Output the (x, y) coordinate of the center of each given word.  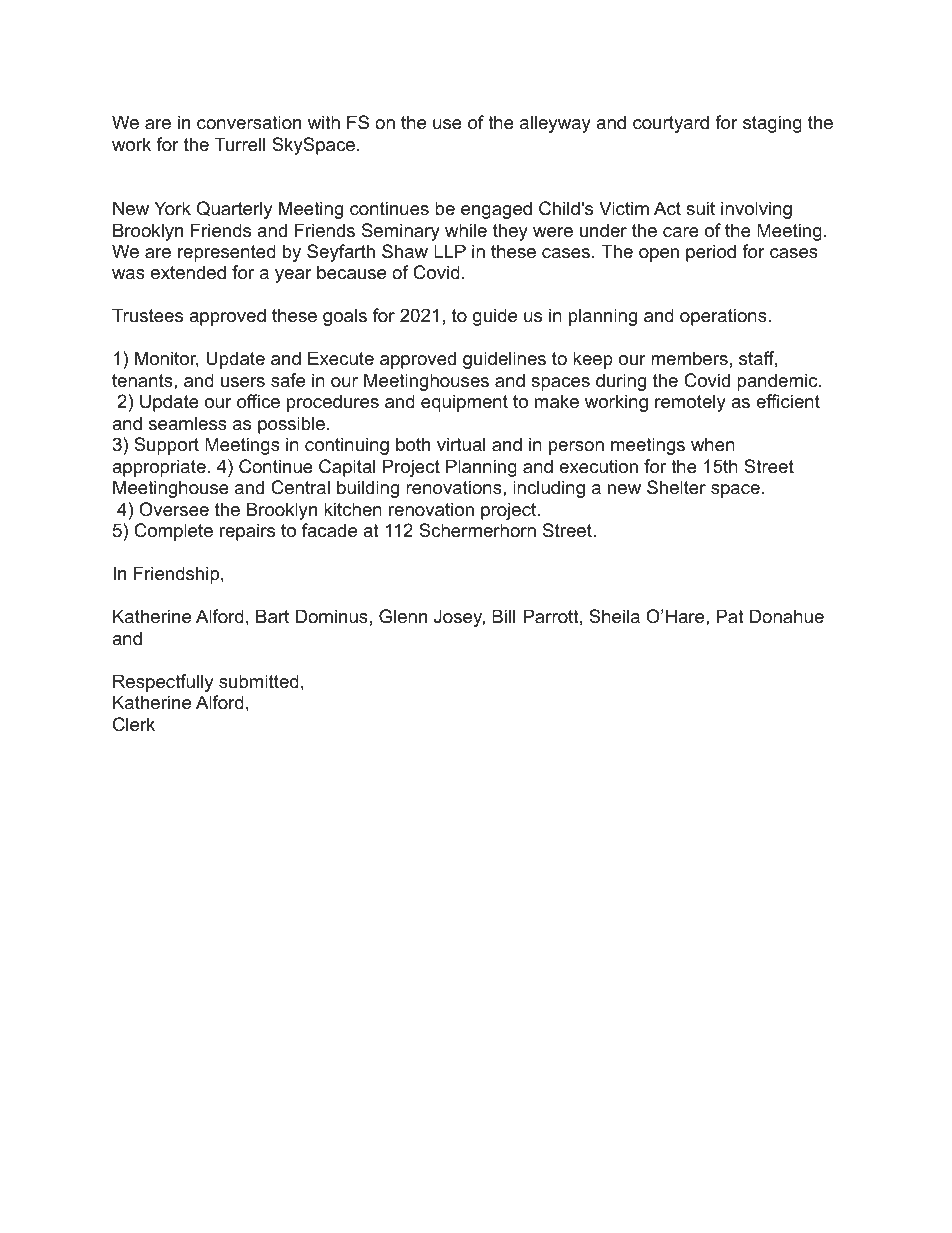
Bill (503, 616)
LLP (450, 251)
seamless (188, 423)
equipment (464, 403)
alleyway (555, 124)
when (713, 444)
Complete (173, 532)
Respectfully (163, 683)
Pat (730, 616)
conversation (249, 122)
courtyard (671, 124)
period (711, 253)
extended (188, 272)
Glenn (403, 616)
